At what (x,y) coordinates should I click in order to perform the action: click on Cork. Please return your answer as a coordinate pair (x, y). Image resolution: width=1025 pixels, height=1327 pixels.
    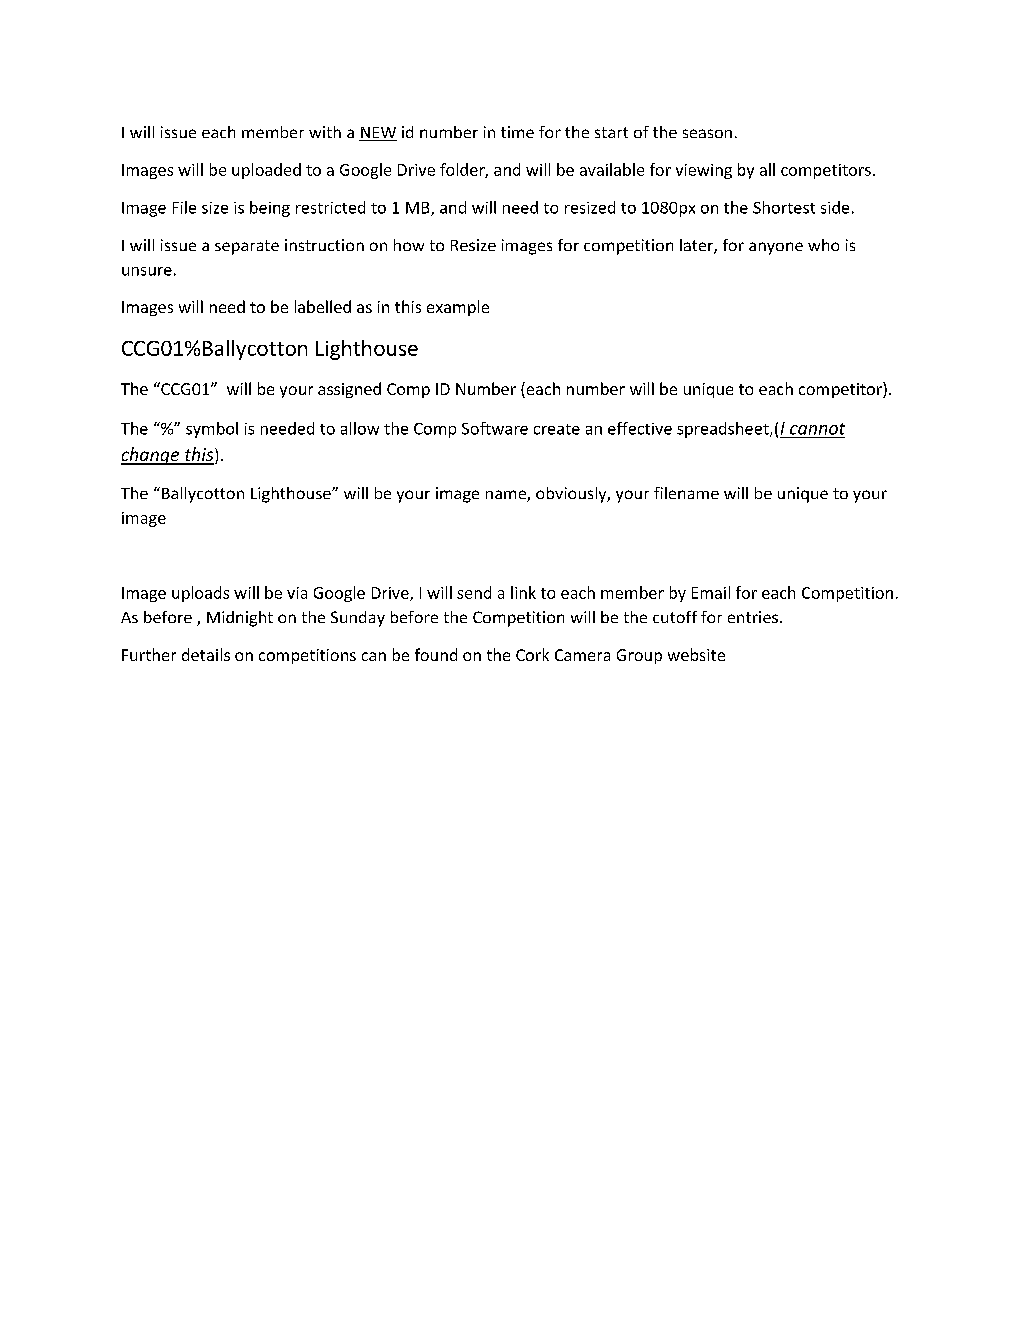
    Looking at the image, I should click on (532, 654).
